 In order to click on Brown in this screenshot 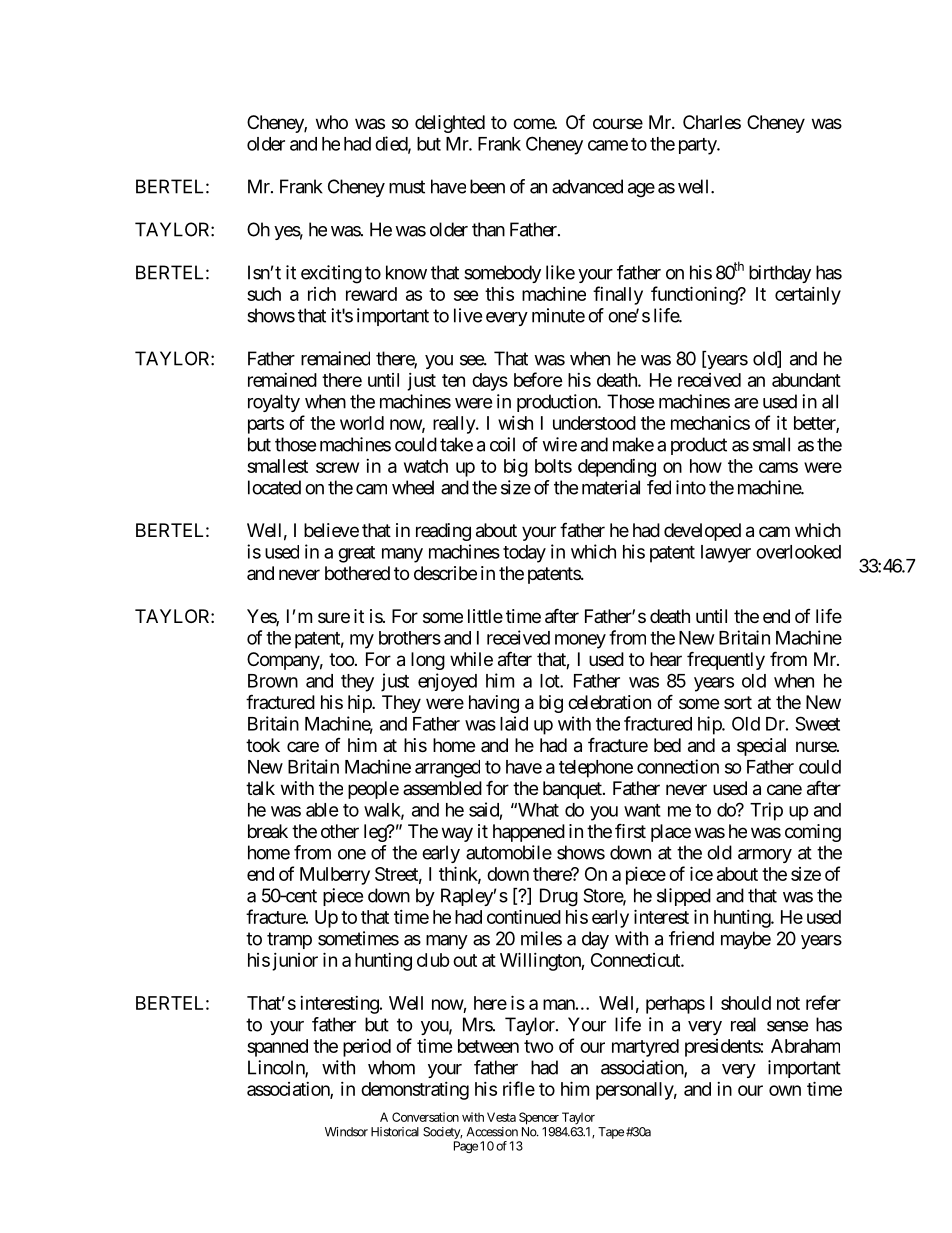, I will do `click(273, 681)`.
